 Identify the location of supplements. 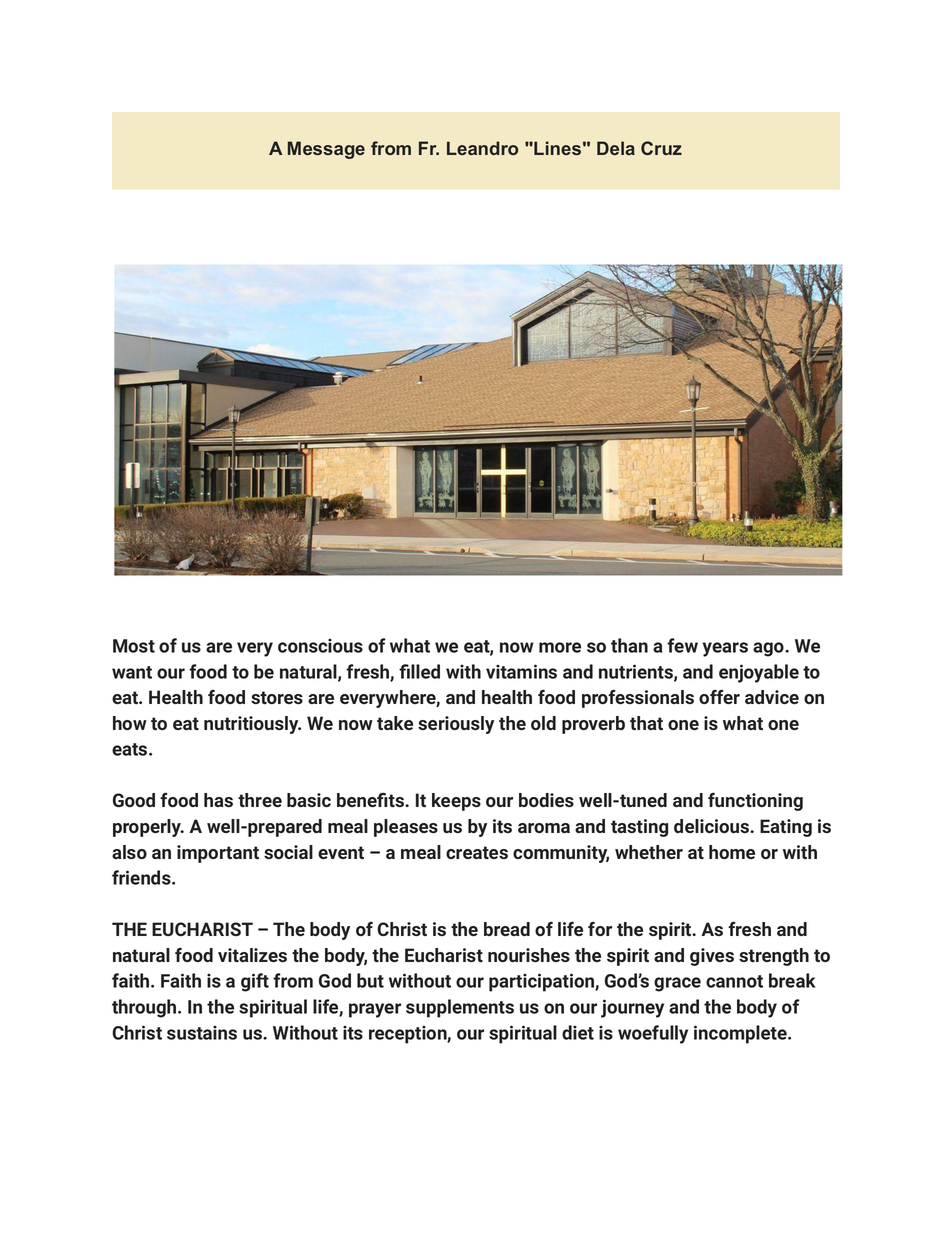
(460, 1008).
